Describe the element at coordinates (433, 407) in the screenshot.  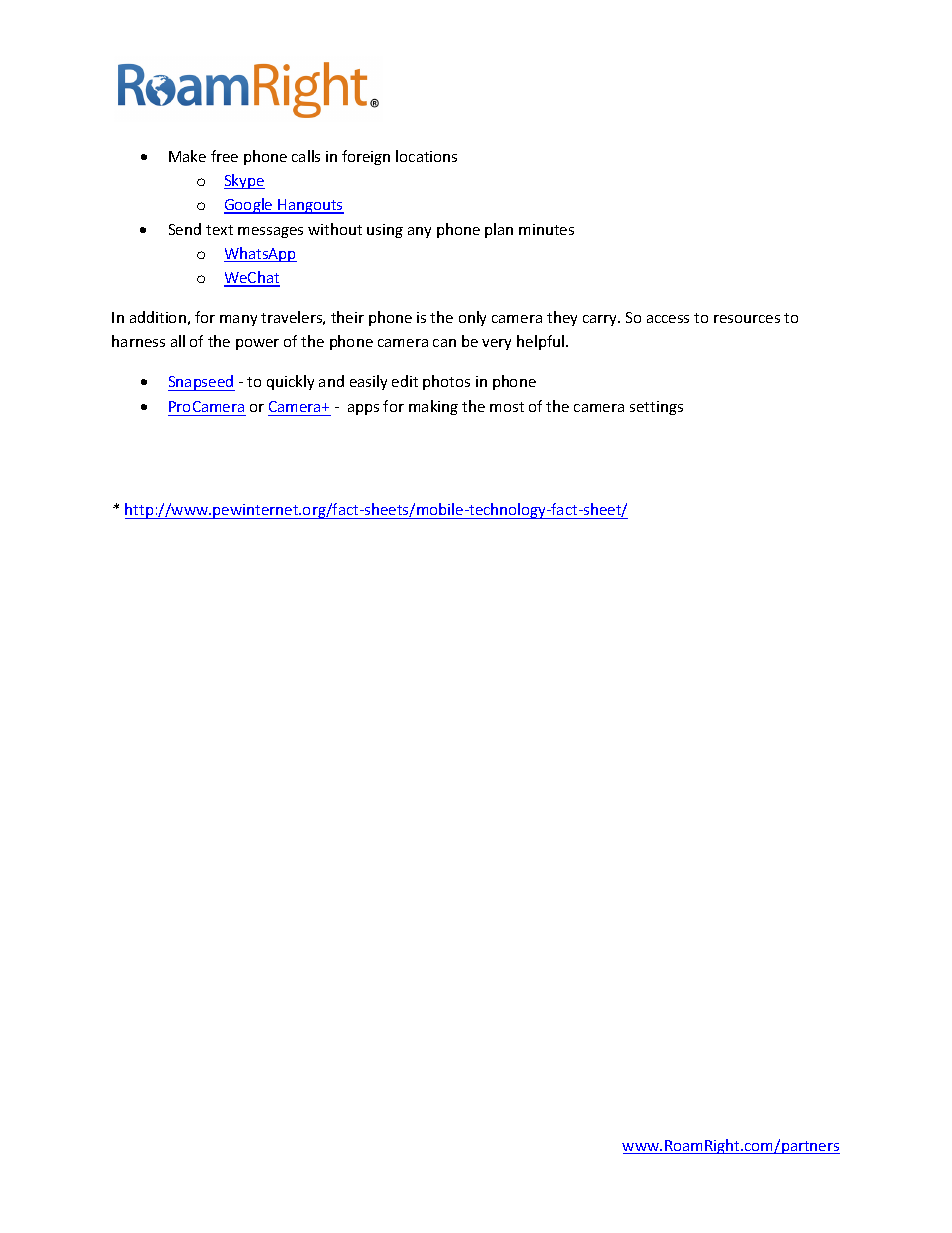
I see `making` at that location.
